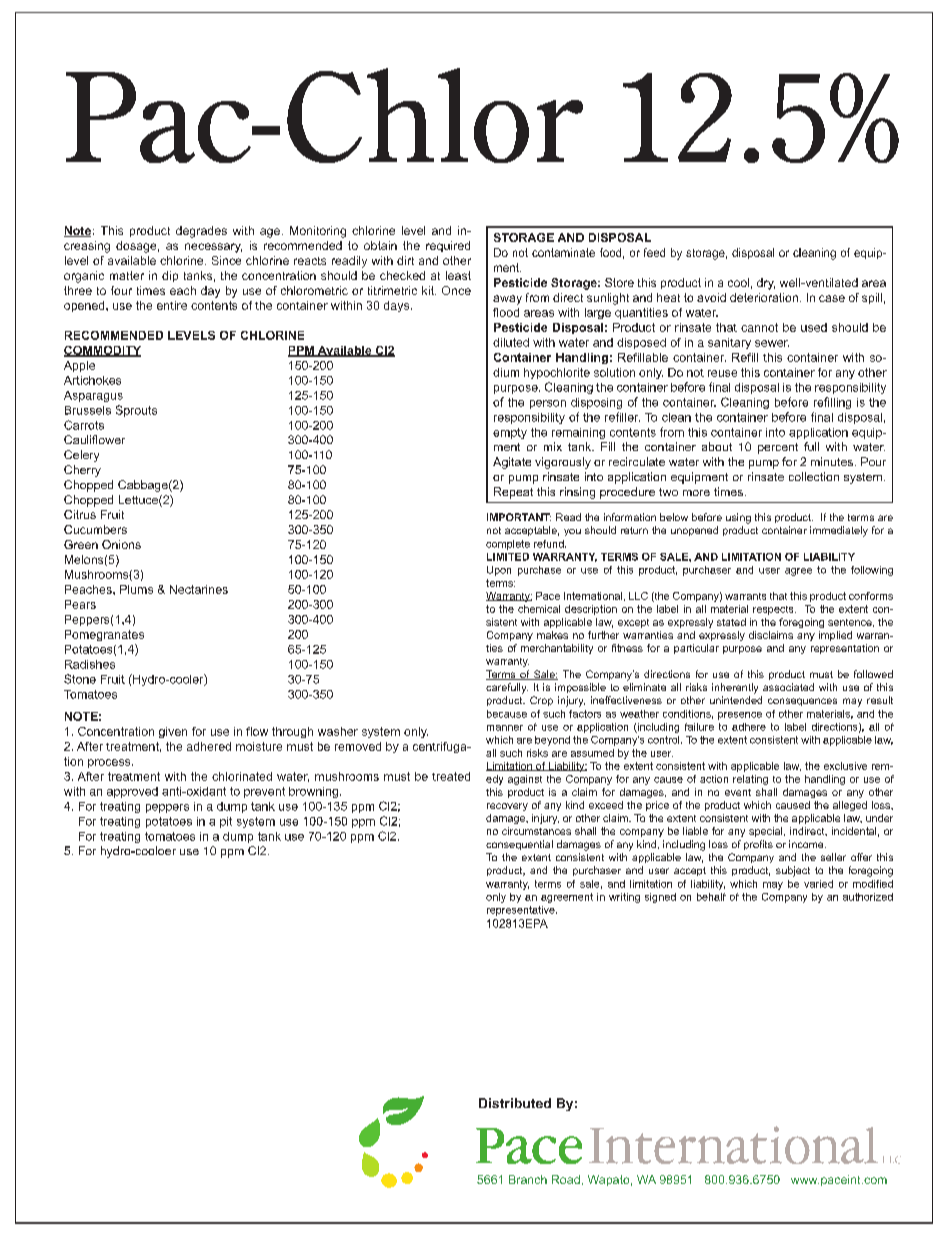 Image resolution: width=952 pixels, height=1233 pixels. What do you see at coordinates (528, 1179) in the page?
I see `Branch` at bounding box center [528, 1179].
